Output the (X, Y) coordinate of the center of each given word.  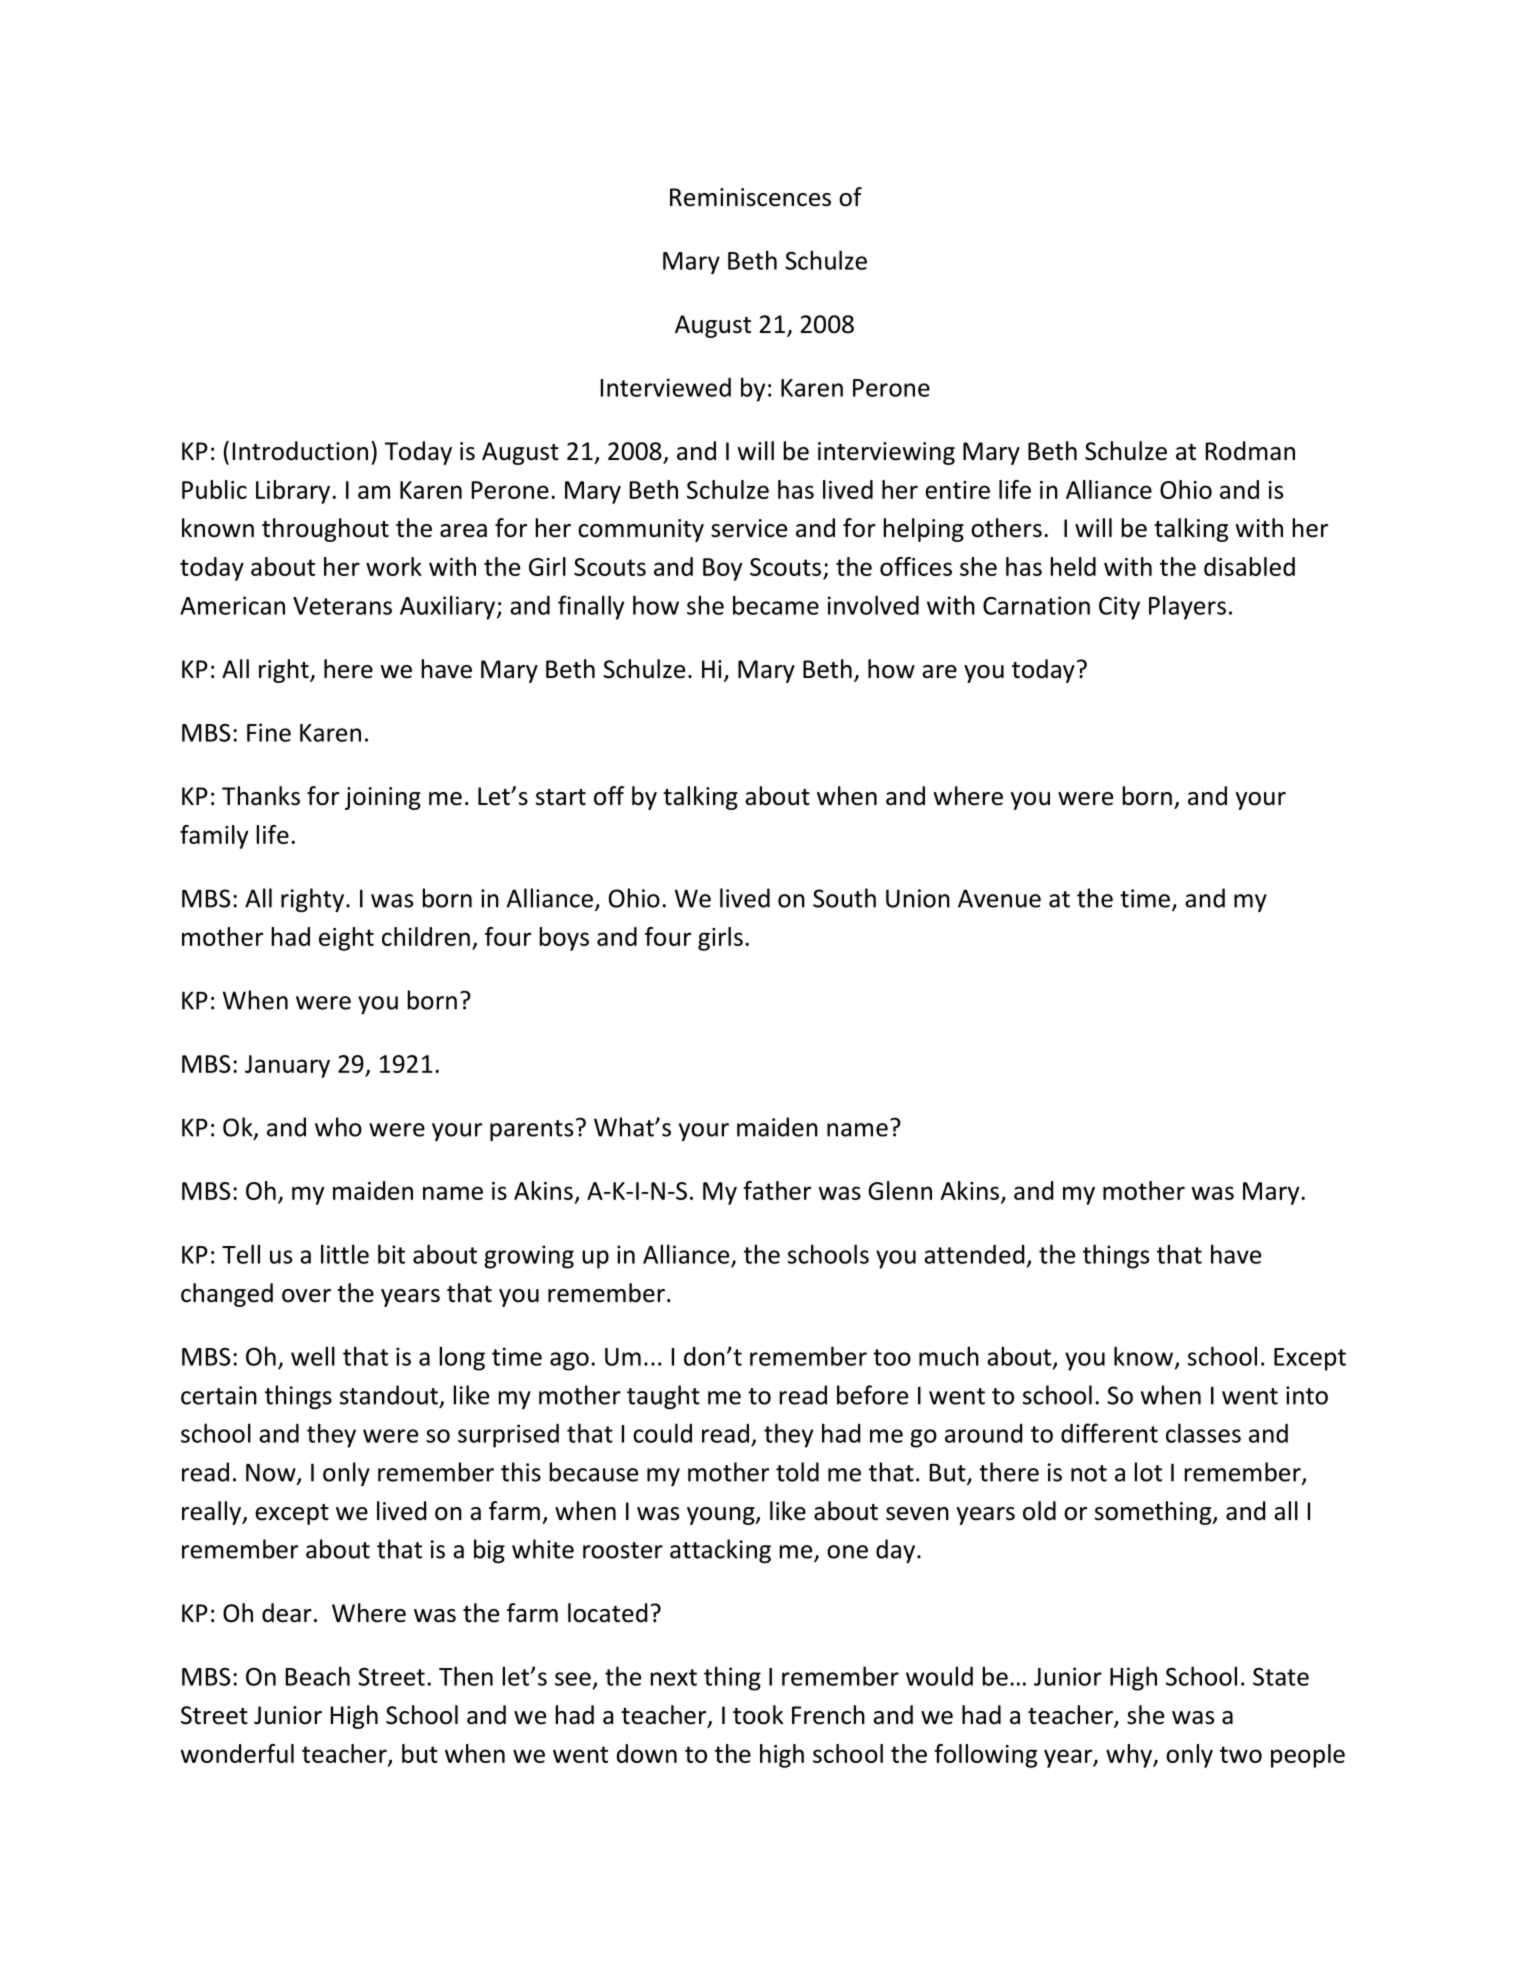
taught (663, 1397)
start (561, 797)
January (287, 1066)
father (777, 1190)
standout (389, 1395)
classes (1203, 1433)
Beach (318, 1676)
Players (1187, 607)
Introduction (300, 451)
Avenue (999, 898)
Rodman (1250, 451)
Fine (269, 732)
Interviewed (666, 387)
